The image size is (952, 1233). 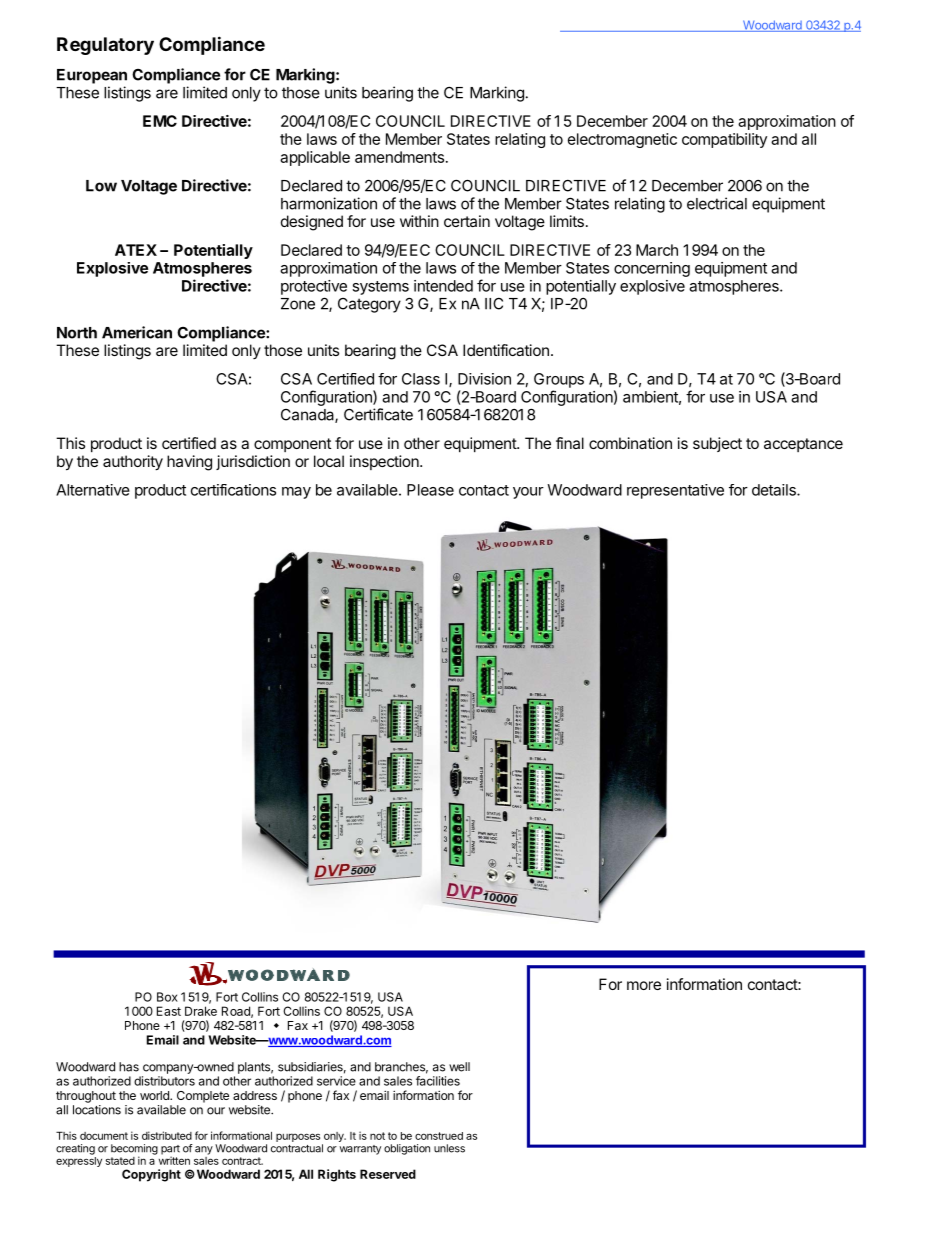 What do you see at coordinates (724, 140) in the screenshot?
I see `compatibility` at bounding box center [724, 140].
